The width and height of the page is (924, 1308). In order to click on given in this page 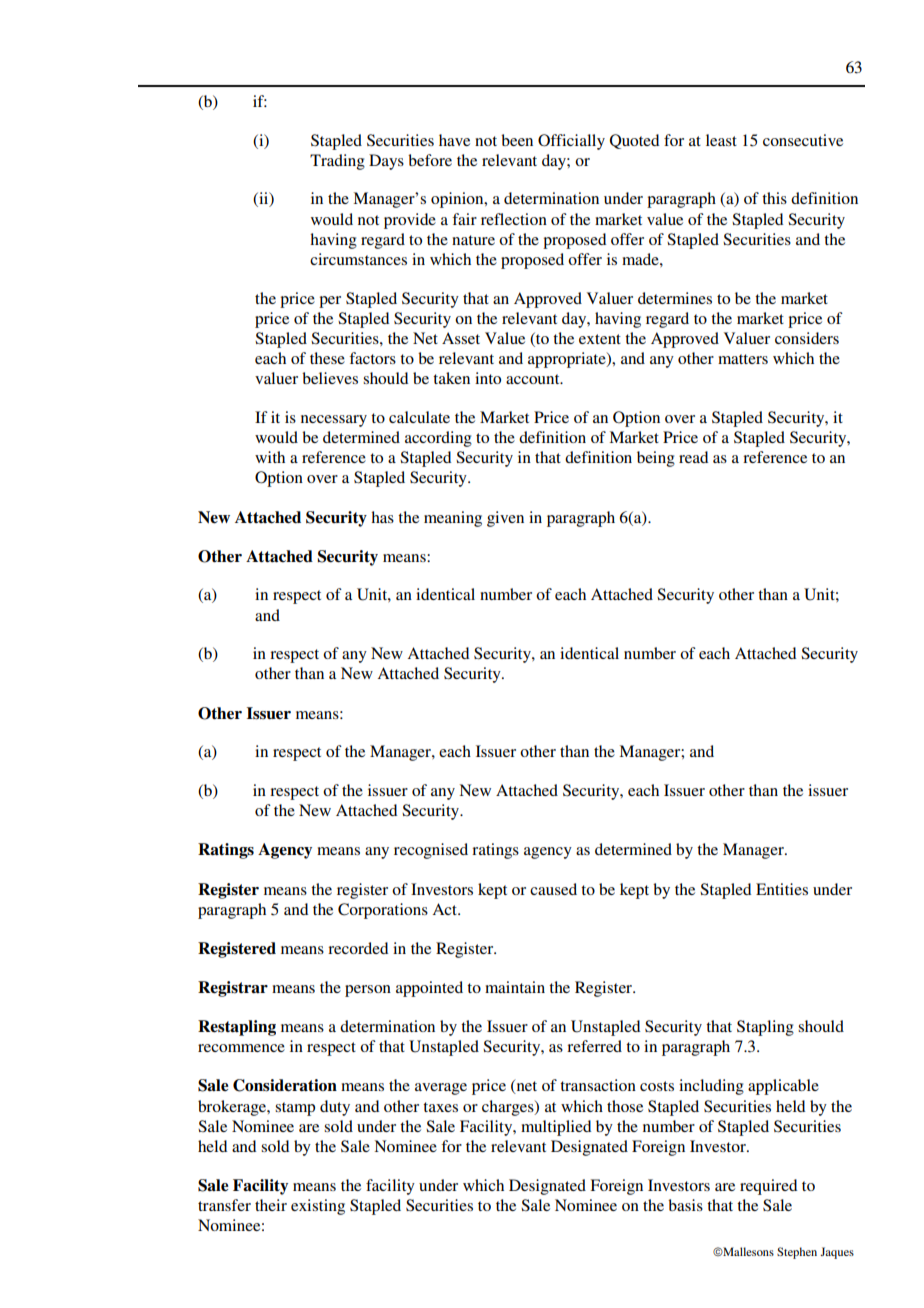, I will do `click(505, 519)`.
